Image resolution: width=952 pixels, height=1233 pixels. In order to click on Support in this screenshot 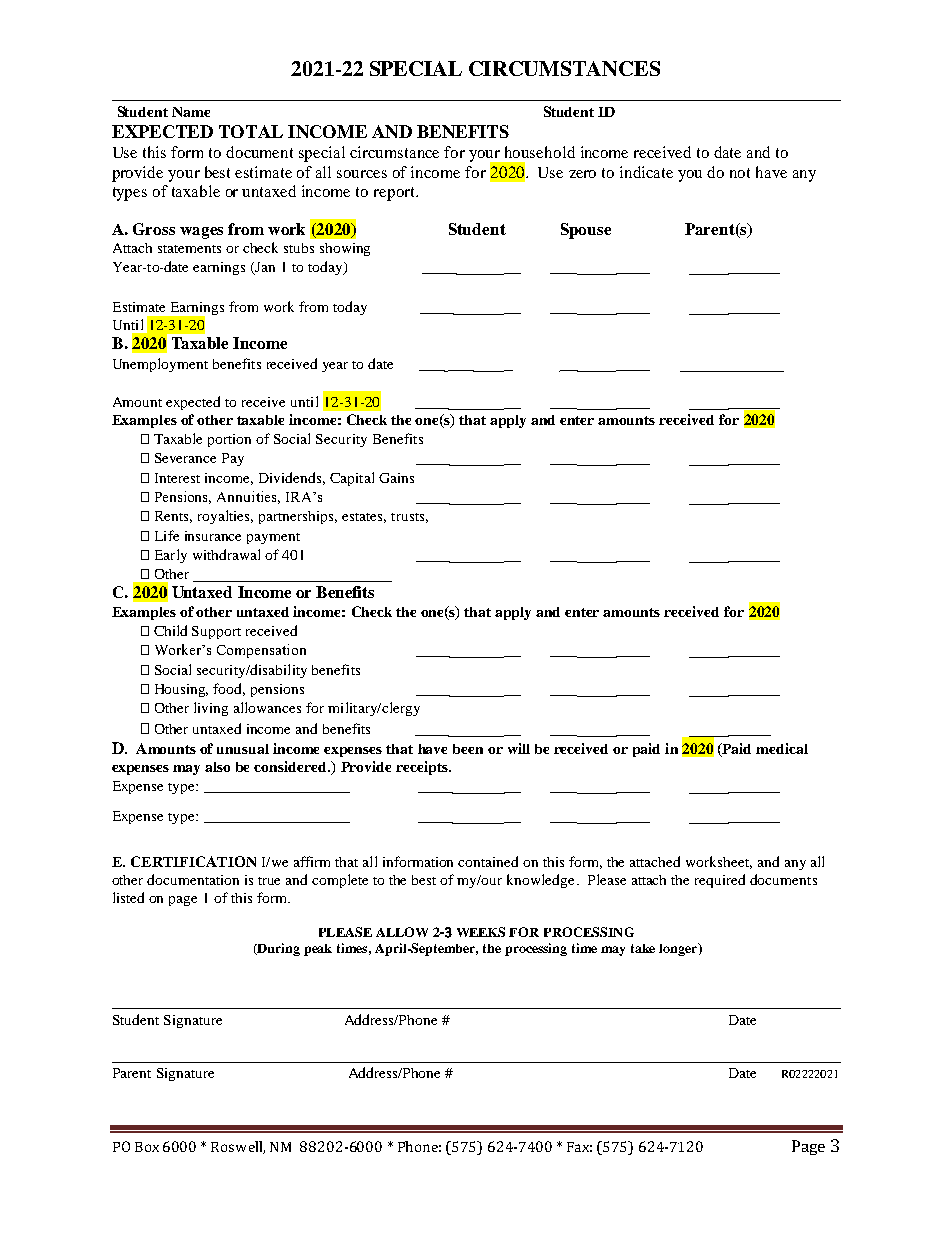, I will do `click(216, 632)`.
